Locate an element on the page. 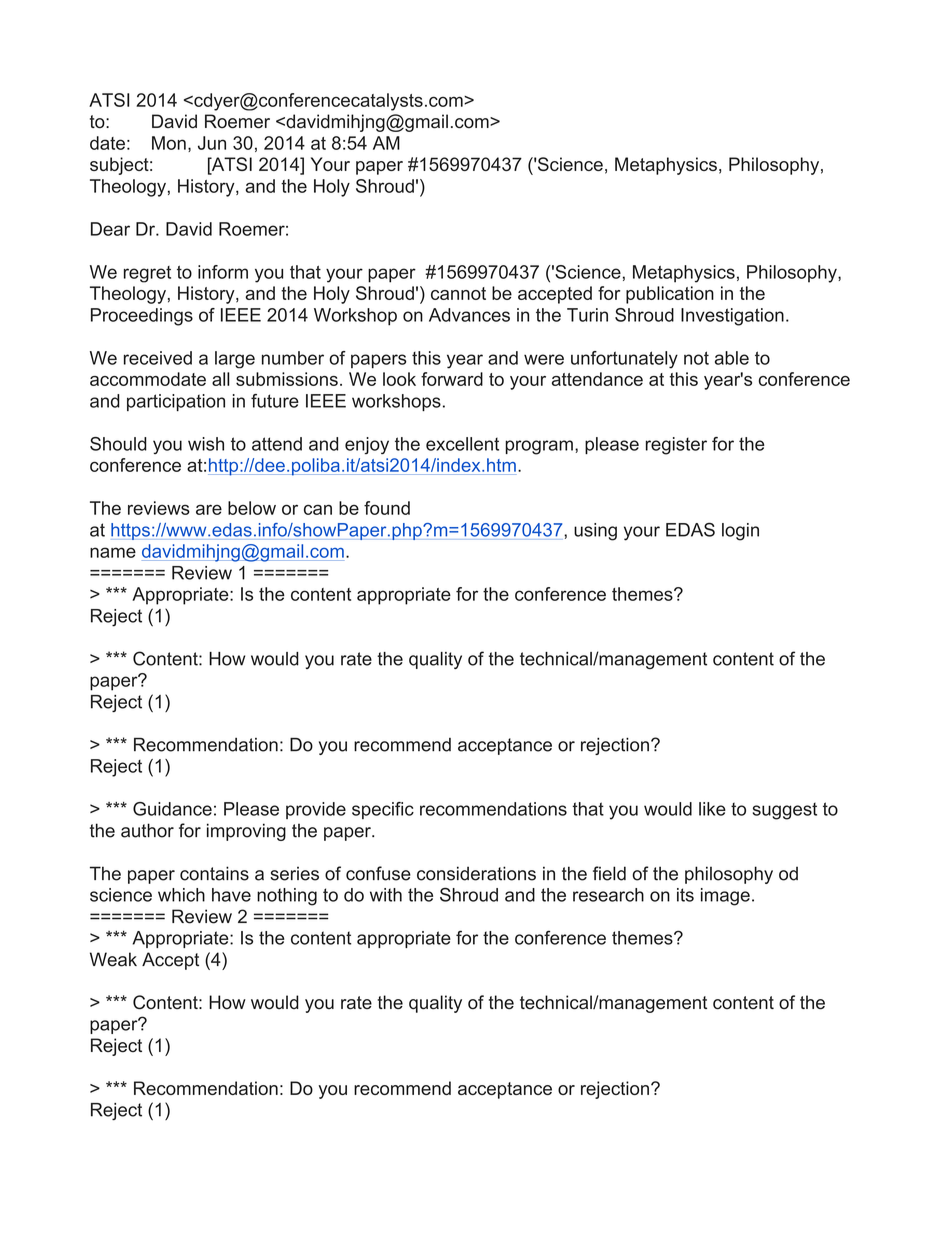 This page has width=952, height=1233. cannot is located at coordinates (458, 293).
